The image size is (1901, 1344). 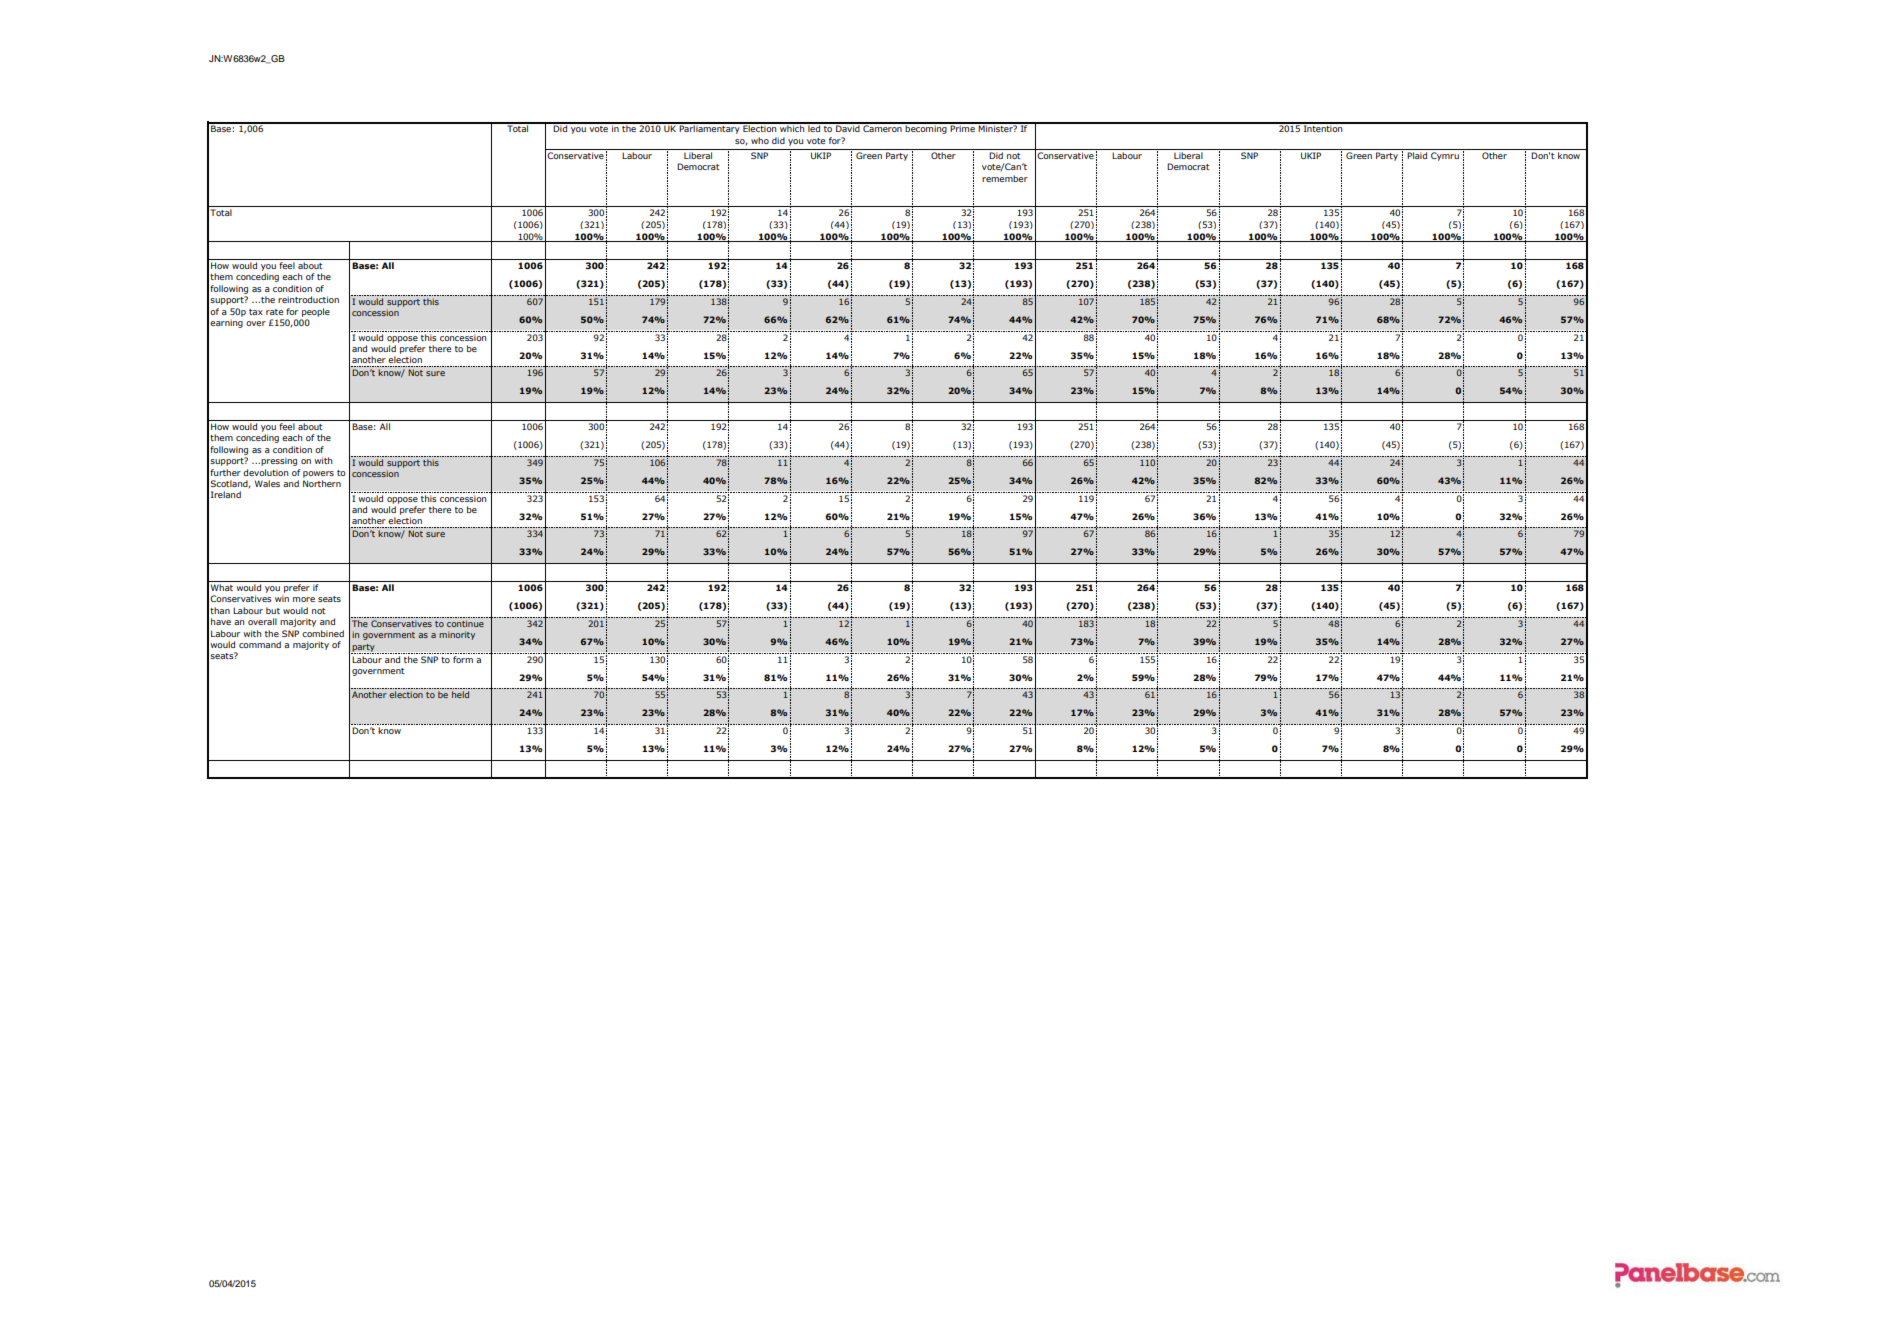 What do you see at coordinates (457, 635) in the page?
I see `minority` at bounding box center [457, 635].
